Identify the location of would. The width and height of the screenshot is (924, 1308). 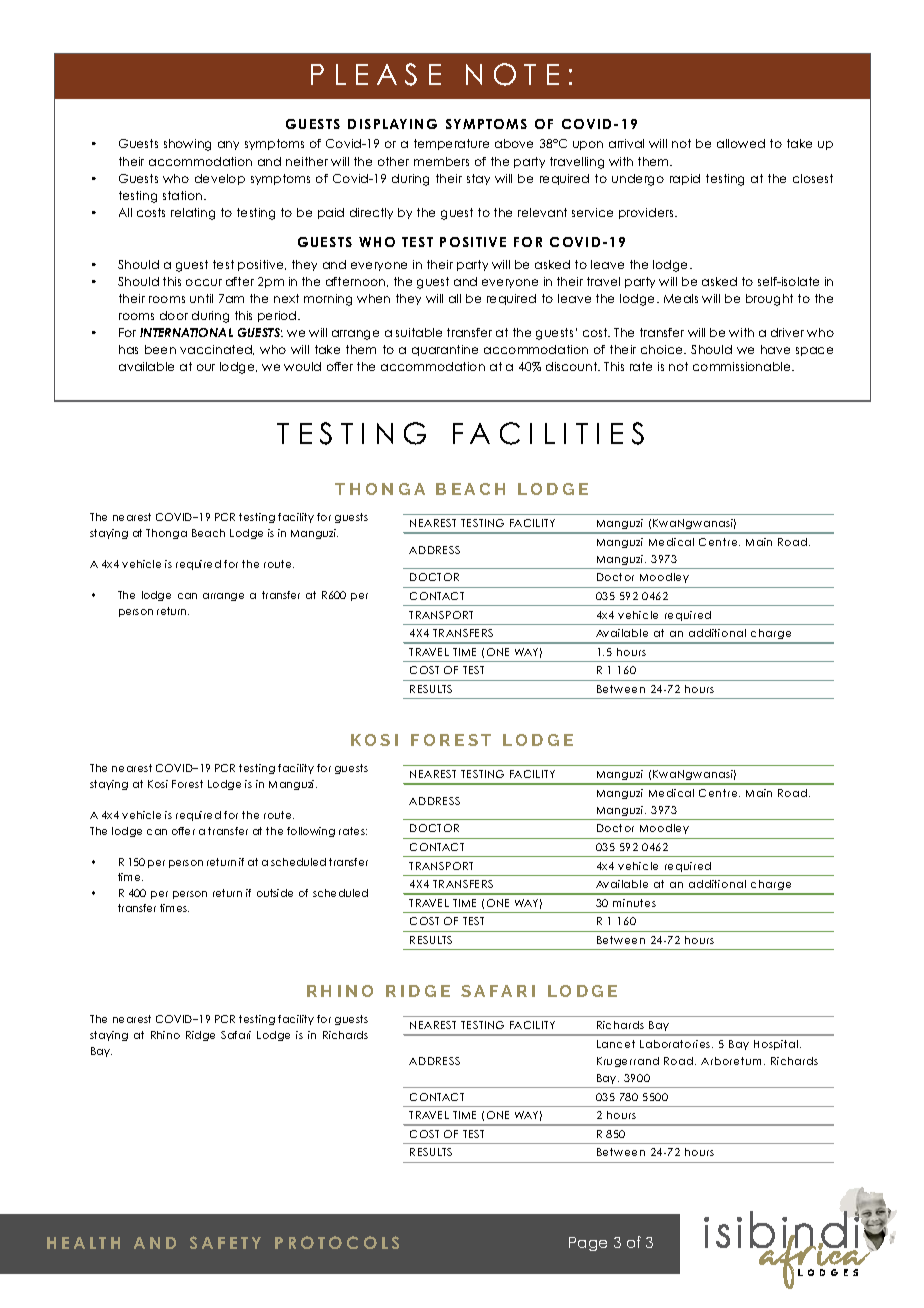
(302, 366).
